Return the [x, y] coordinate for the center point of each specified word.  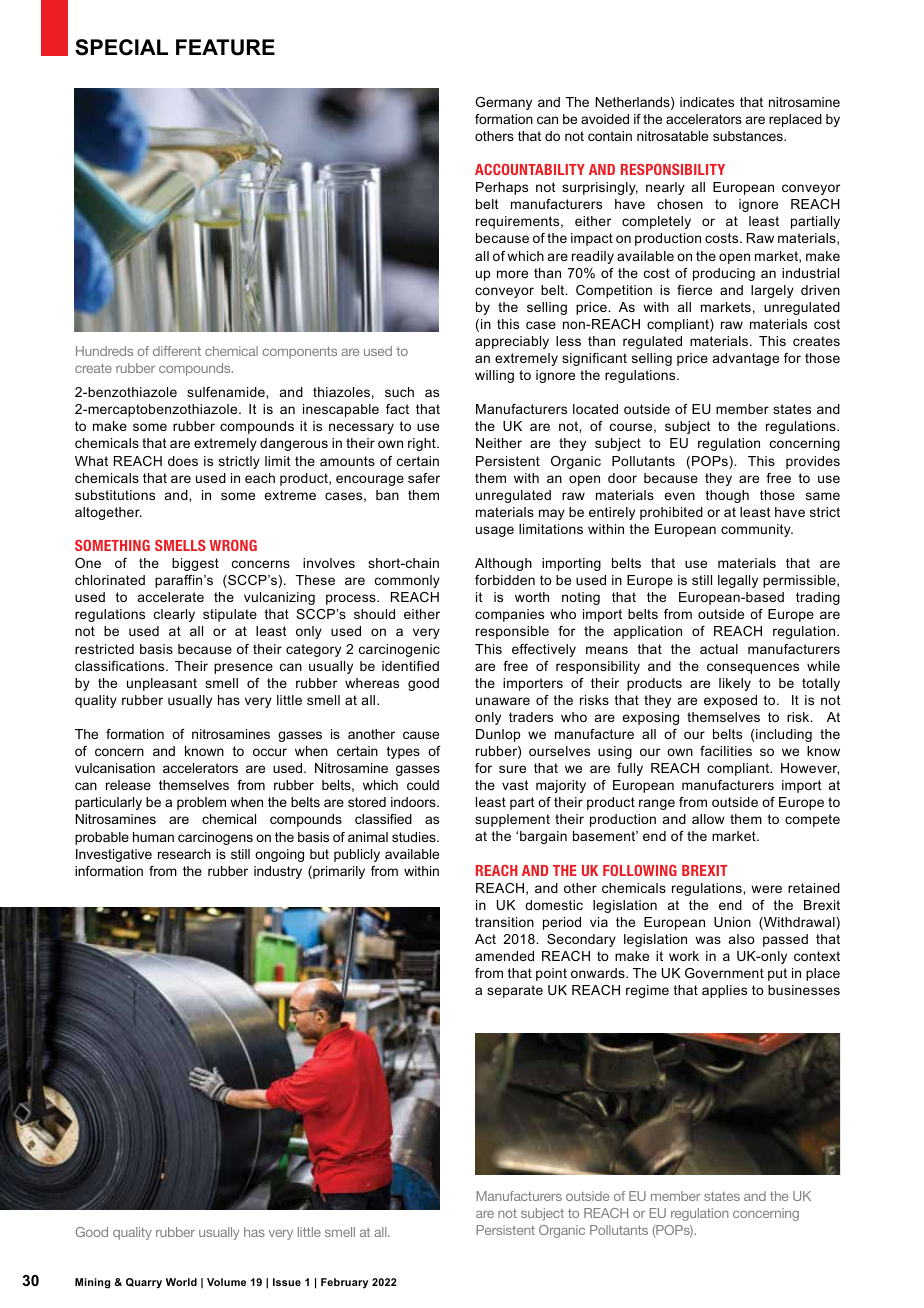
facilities [726, 751]
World [181, 1282]
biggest [195, 564]
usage [495, 531]
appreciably [512, 342]
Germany [503, 103]
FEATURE [225, 47]
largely [772, 291]
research [184, 854]
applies [724, 991]
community [757, 530]
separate [515, 991]
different [177, 351]
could [423, 785]
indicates [707, 102]
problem [201, 803]
